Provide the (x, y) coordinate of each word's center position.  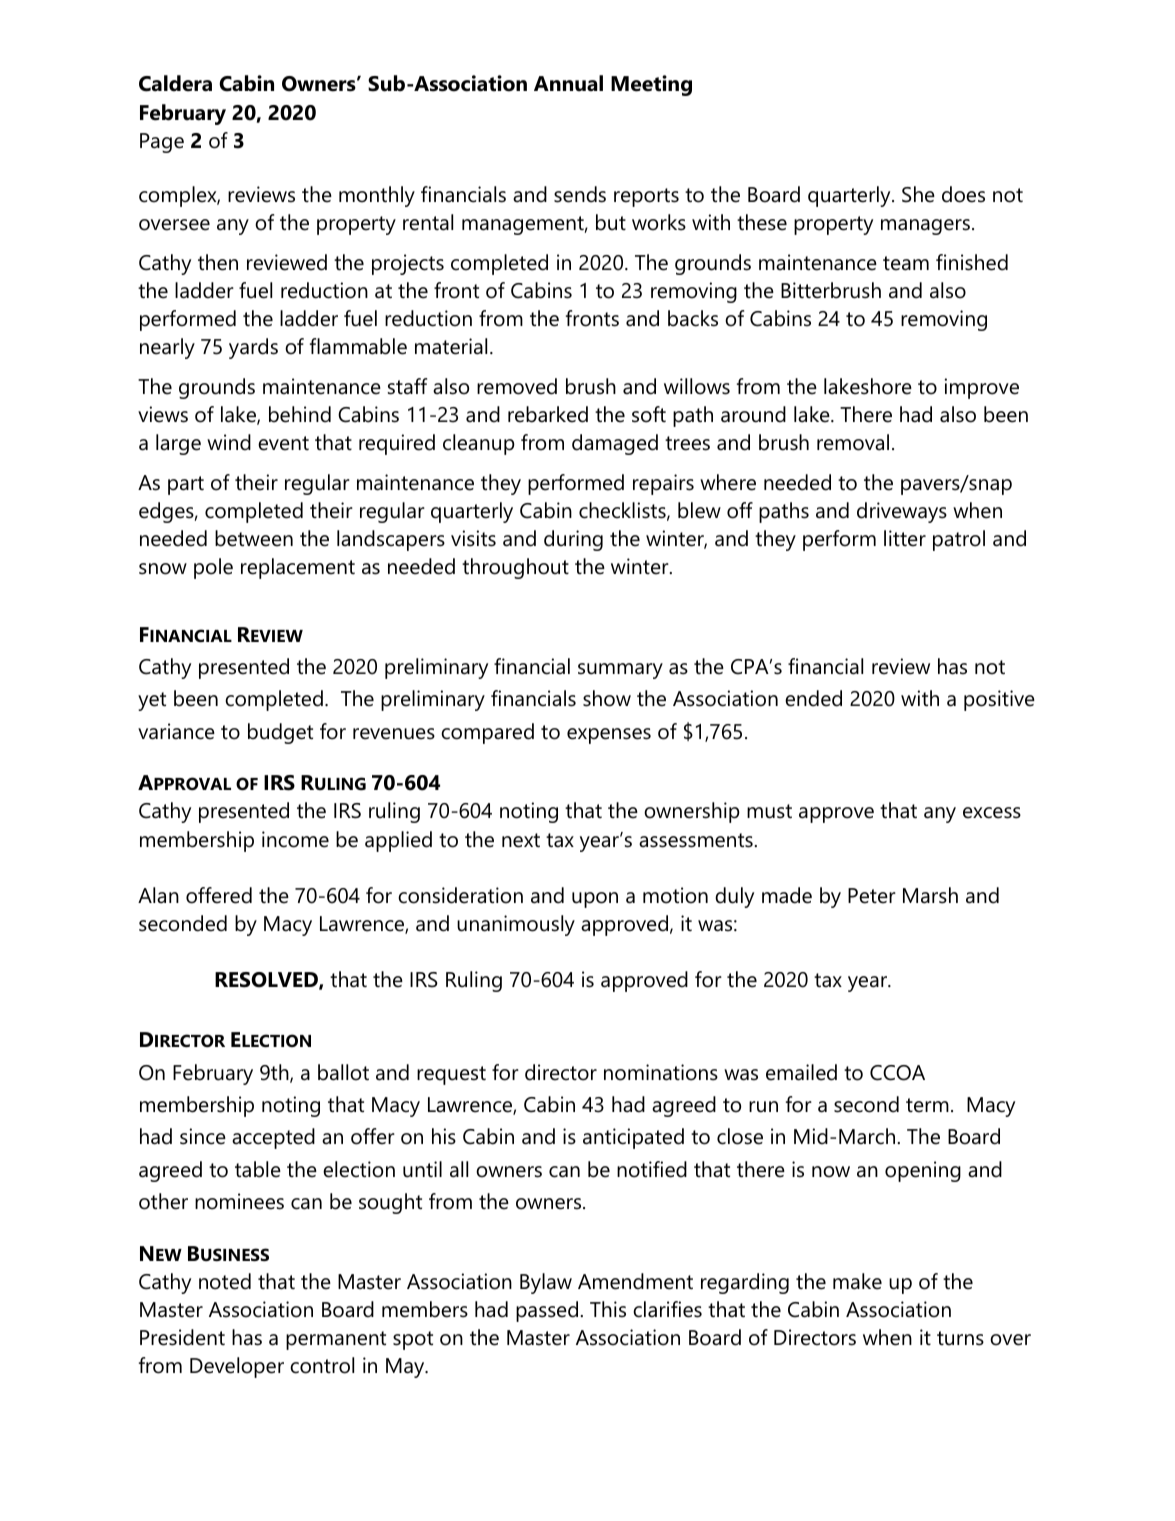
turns (960, 1338)
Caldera (175, 83)
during (573, 540)
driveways (902, 512)
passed (548, 1311)
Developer (237, 1367)
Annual (568, 83)
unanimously (516, 925)
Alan (158, 895)
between (254, 538)
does (963, 194)
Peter (872, 896)
